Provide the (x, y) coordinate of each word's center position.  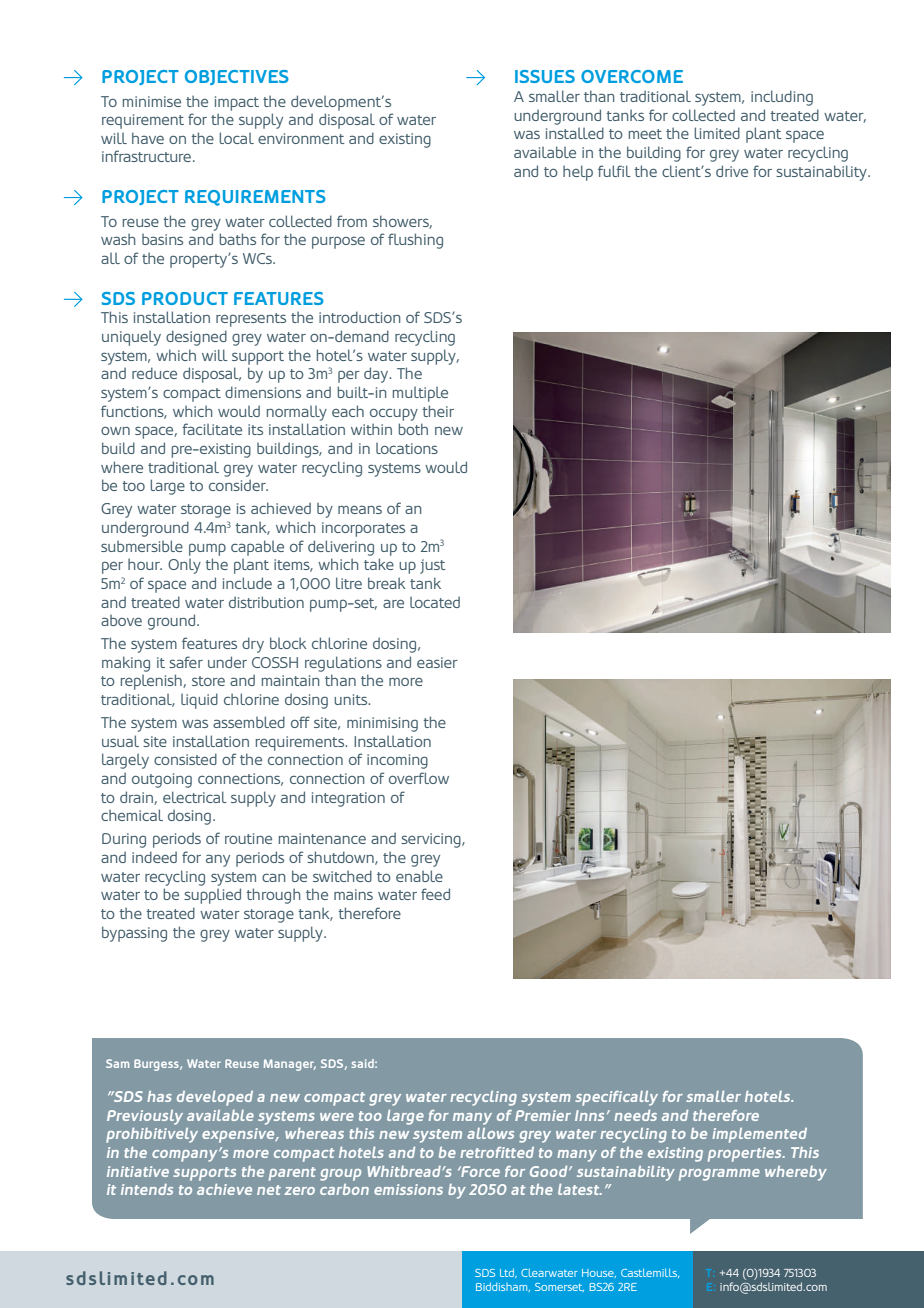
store (208, 681)
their (438, 411)
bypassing (134, 934)
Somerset (559, 1287)
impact (237, 103)
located (435, 602)
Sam (117, 1063)
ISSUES (545, 76)
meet (645, 134)
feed (435, 894)
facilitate (212, 429)
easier (437, 662)
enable (419, 876)
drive (732, 171)
